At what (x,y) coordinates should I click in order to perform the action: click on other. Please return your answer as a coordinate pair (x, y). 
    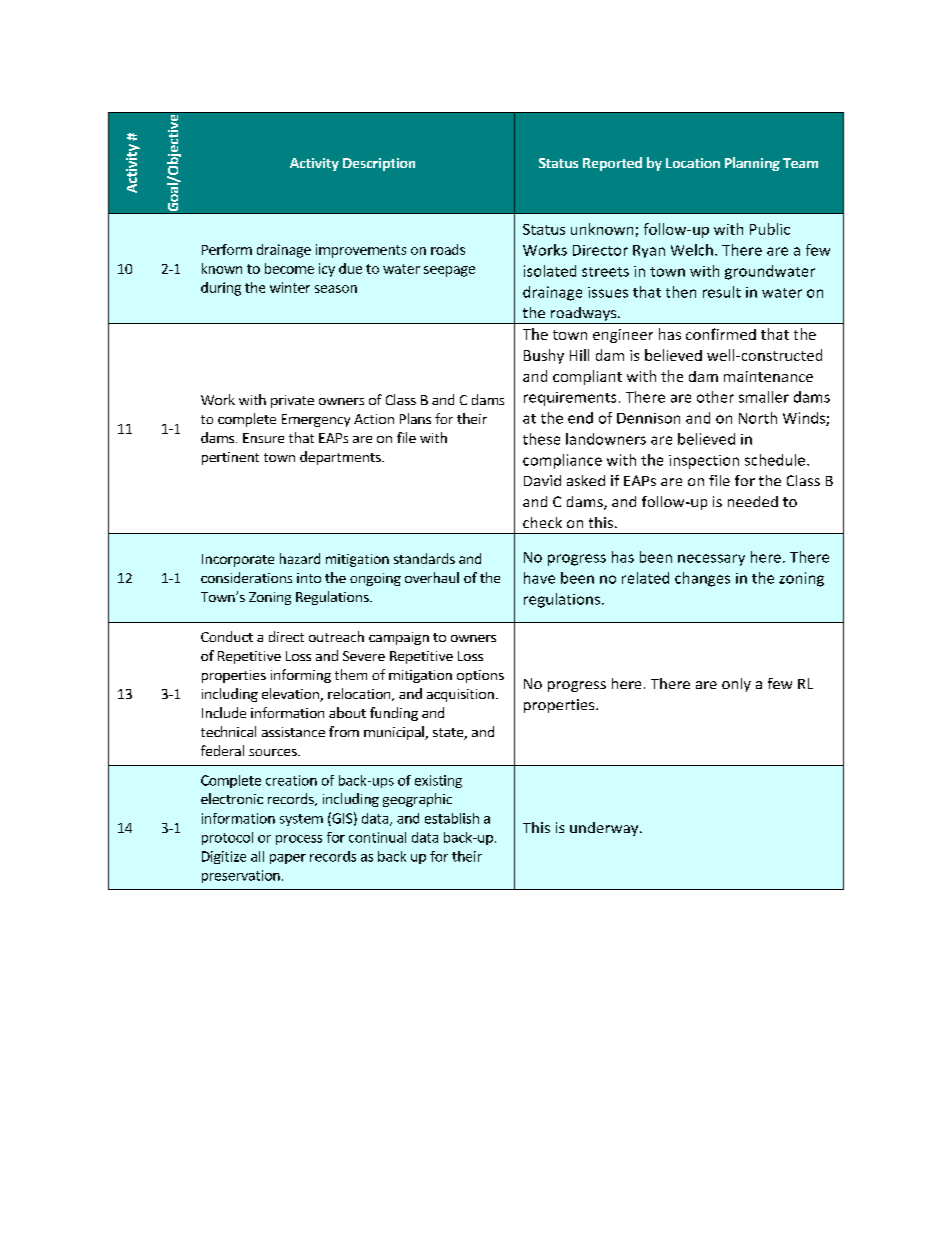
    Looking at the image, I should click on (715, 397).
